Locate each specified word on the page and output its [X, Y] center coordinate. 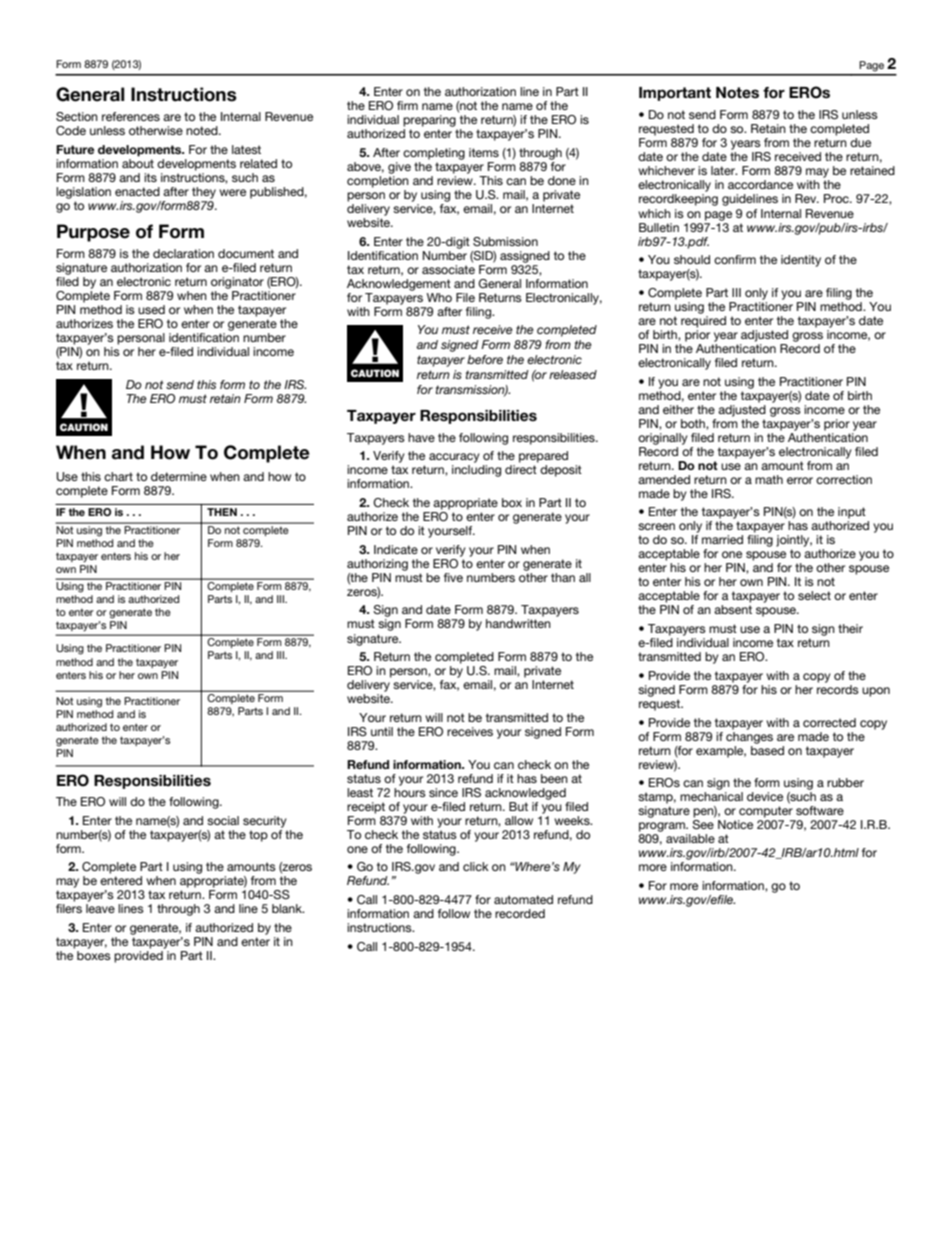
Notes [737, 93]
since [443, 792]
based [767, 749]
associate [448, 268]
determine [179, 476]
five [453, 577]
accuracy [454, 458]
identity [801, 261]
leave [100, 908]
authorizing [377, 565]
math [769, 479]
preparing [429, 121]
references [131, 116]
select [814, 595]
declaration [183, 253]
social [223, 820]
